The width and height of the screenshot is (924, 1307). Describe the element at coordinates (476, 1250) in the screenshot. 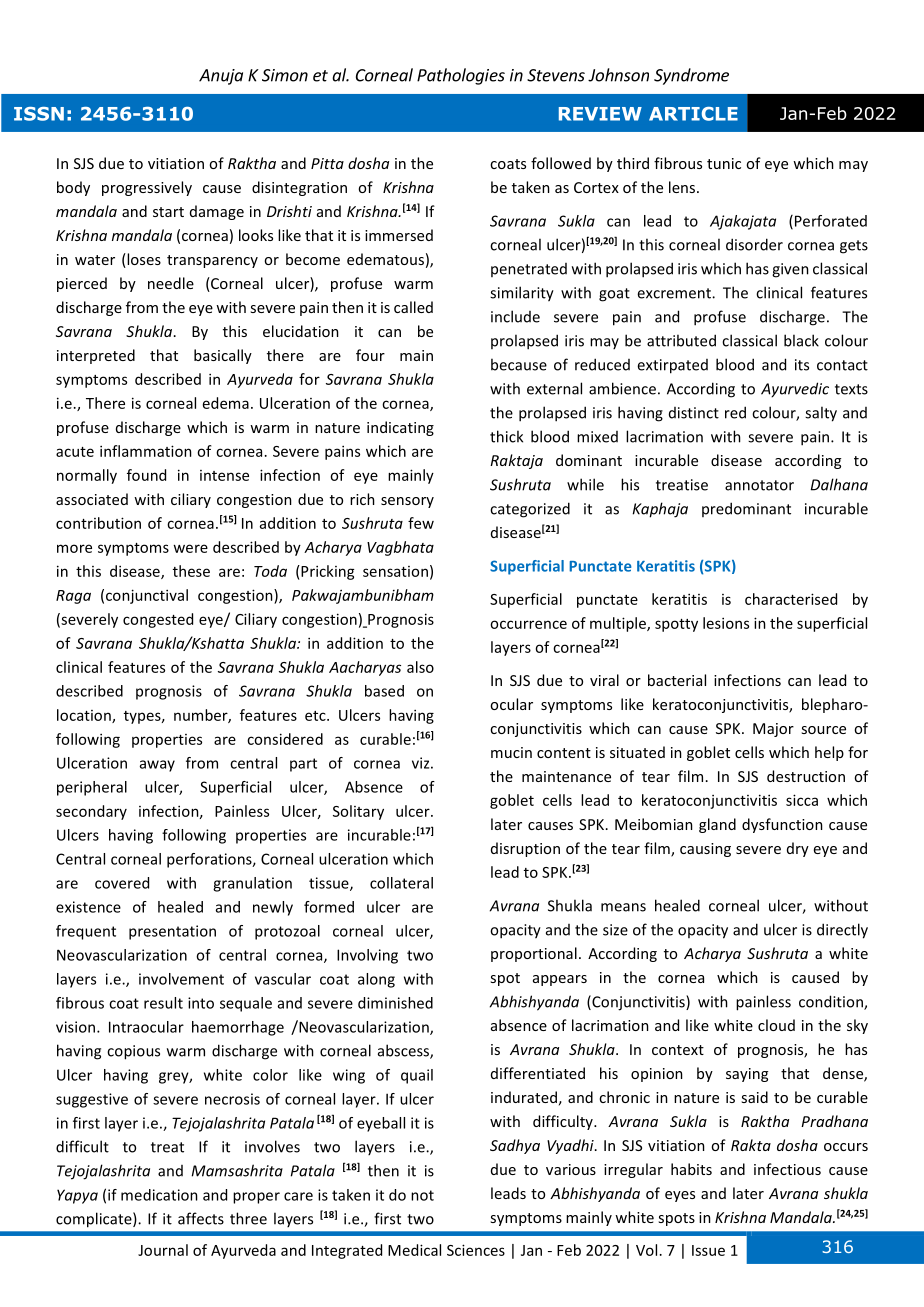

I see `Sciences` at that location.
